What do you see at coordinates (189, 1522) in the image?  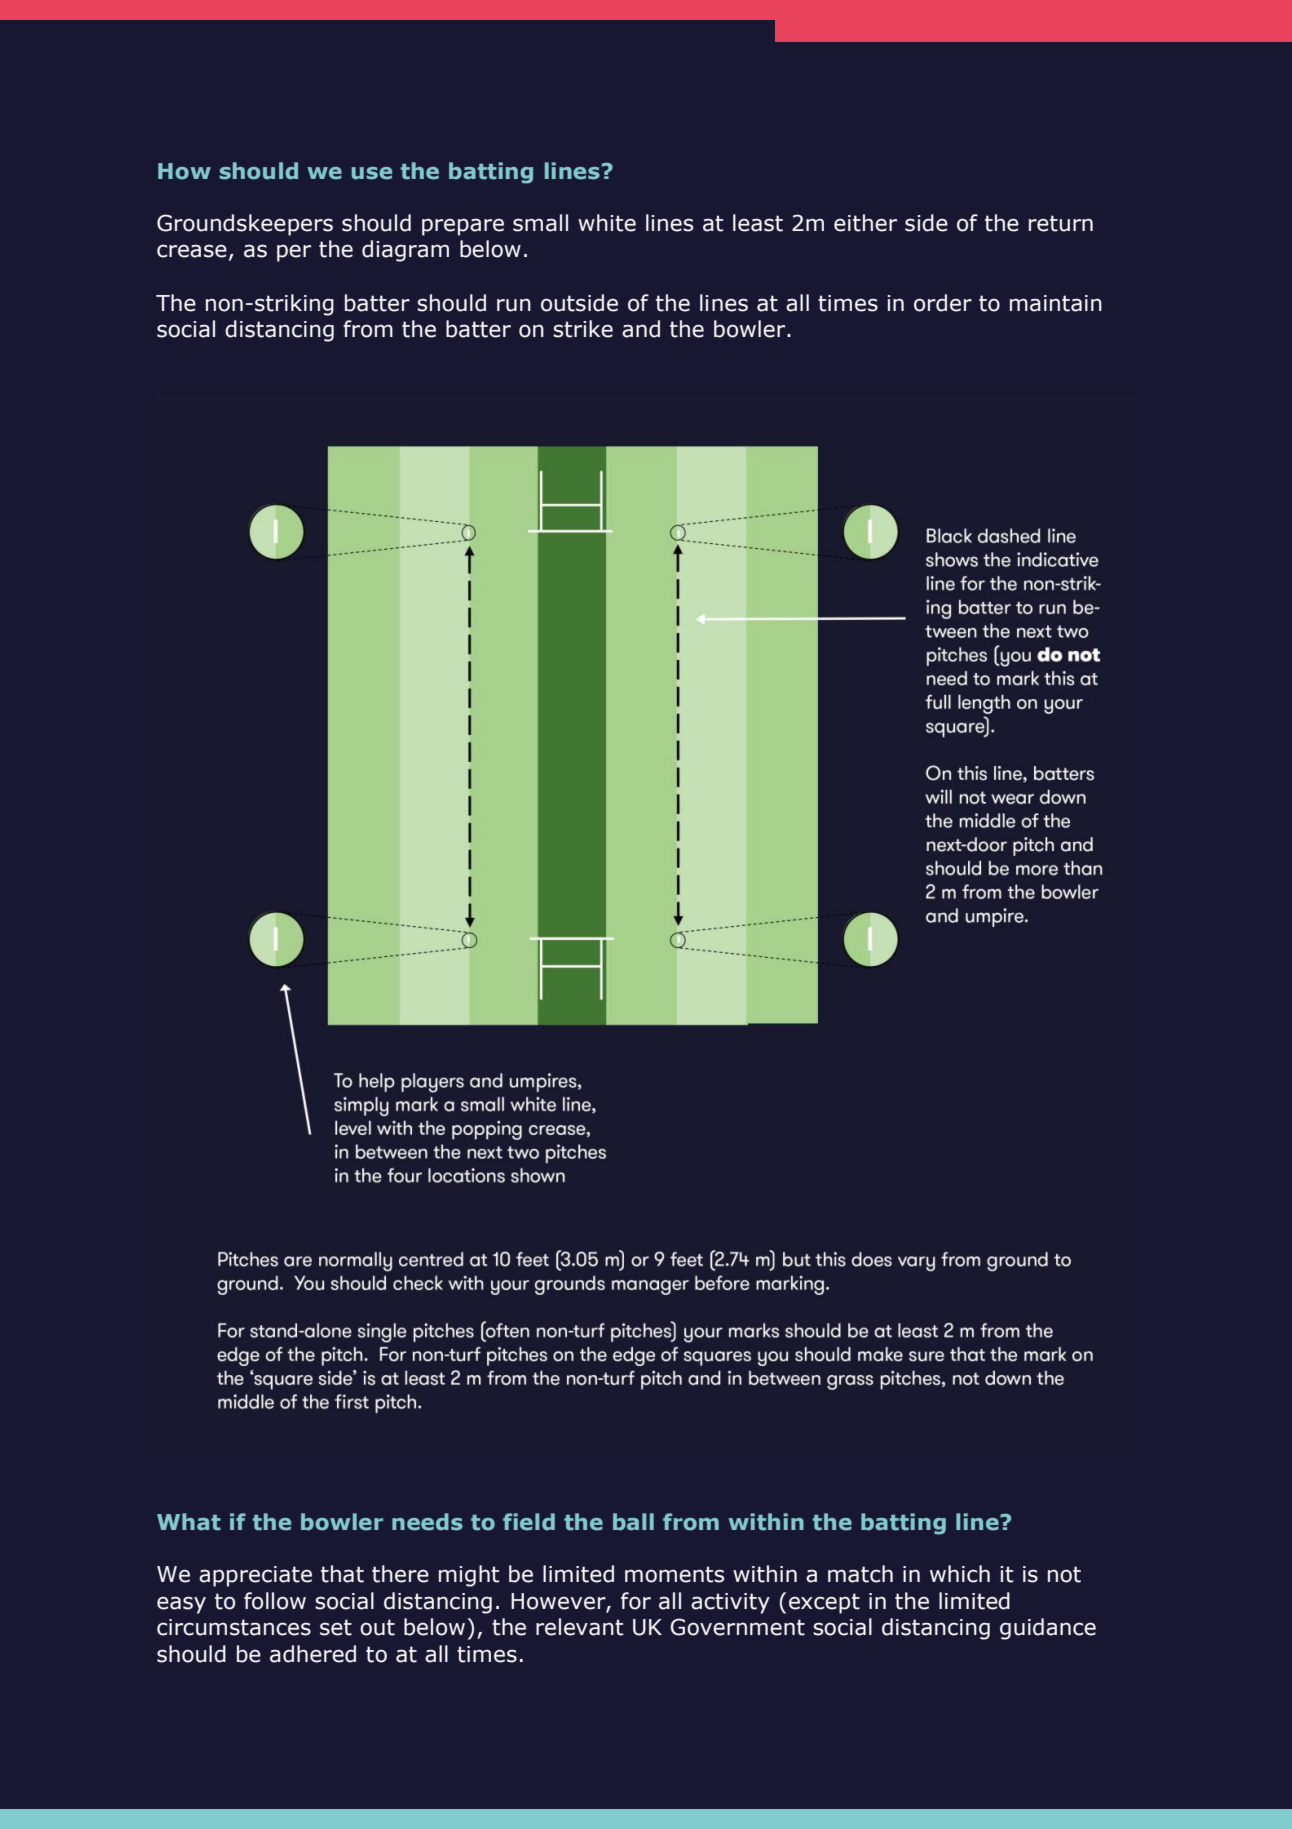 I see `What` at bounding box center [189, 1522].
